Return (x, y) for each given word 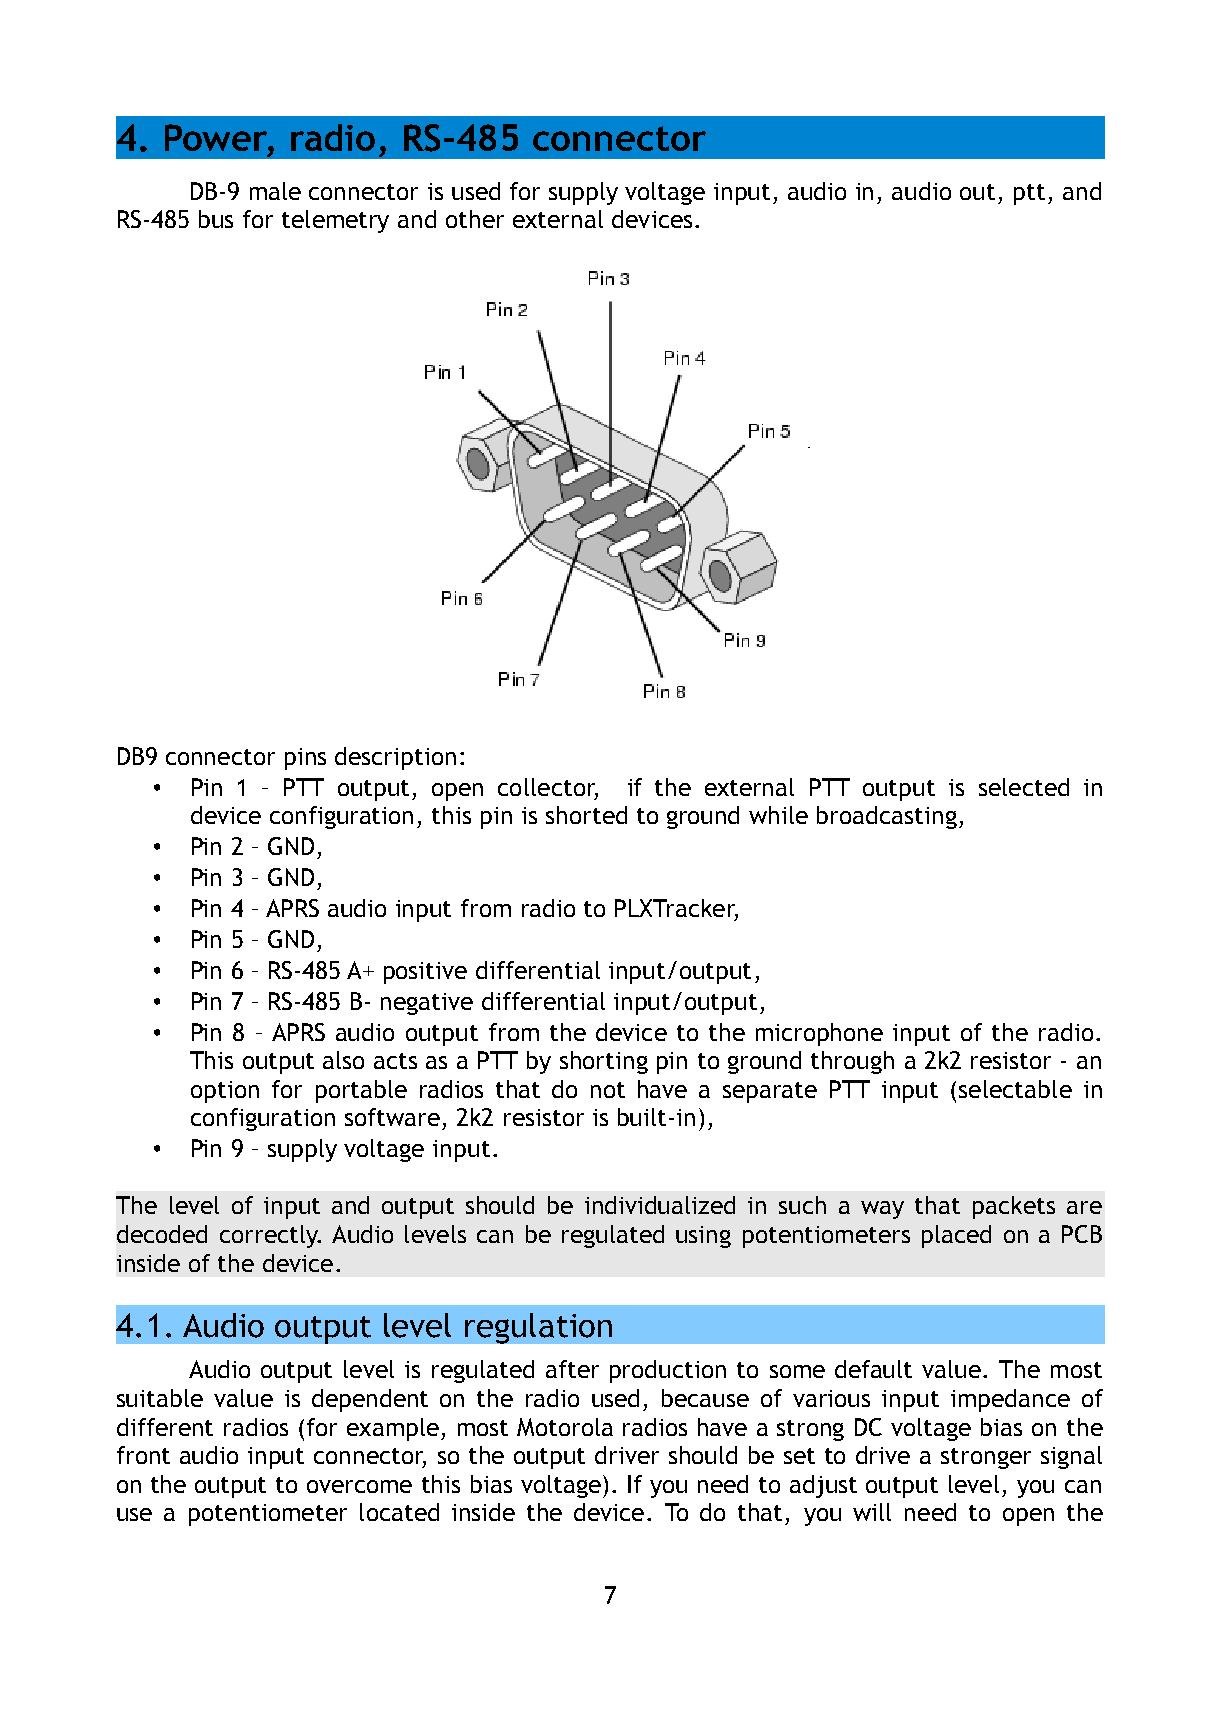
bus (216, 219)
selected (1024, 787)
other (475, 219)
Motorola (565, 1427)
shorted (586, 815)
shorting (604, 1062)
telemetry (335, 221)
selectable (1015, 1089)
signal (1071, 1457)
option (225, 1092)
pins (305, 759)
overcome (359, 1486)
